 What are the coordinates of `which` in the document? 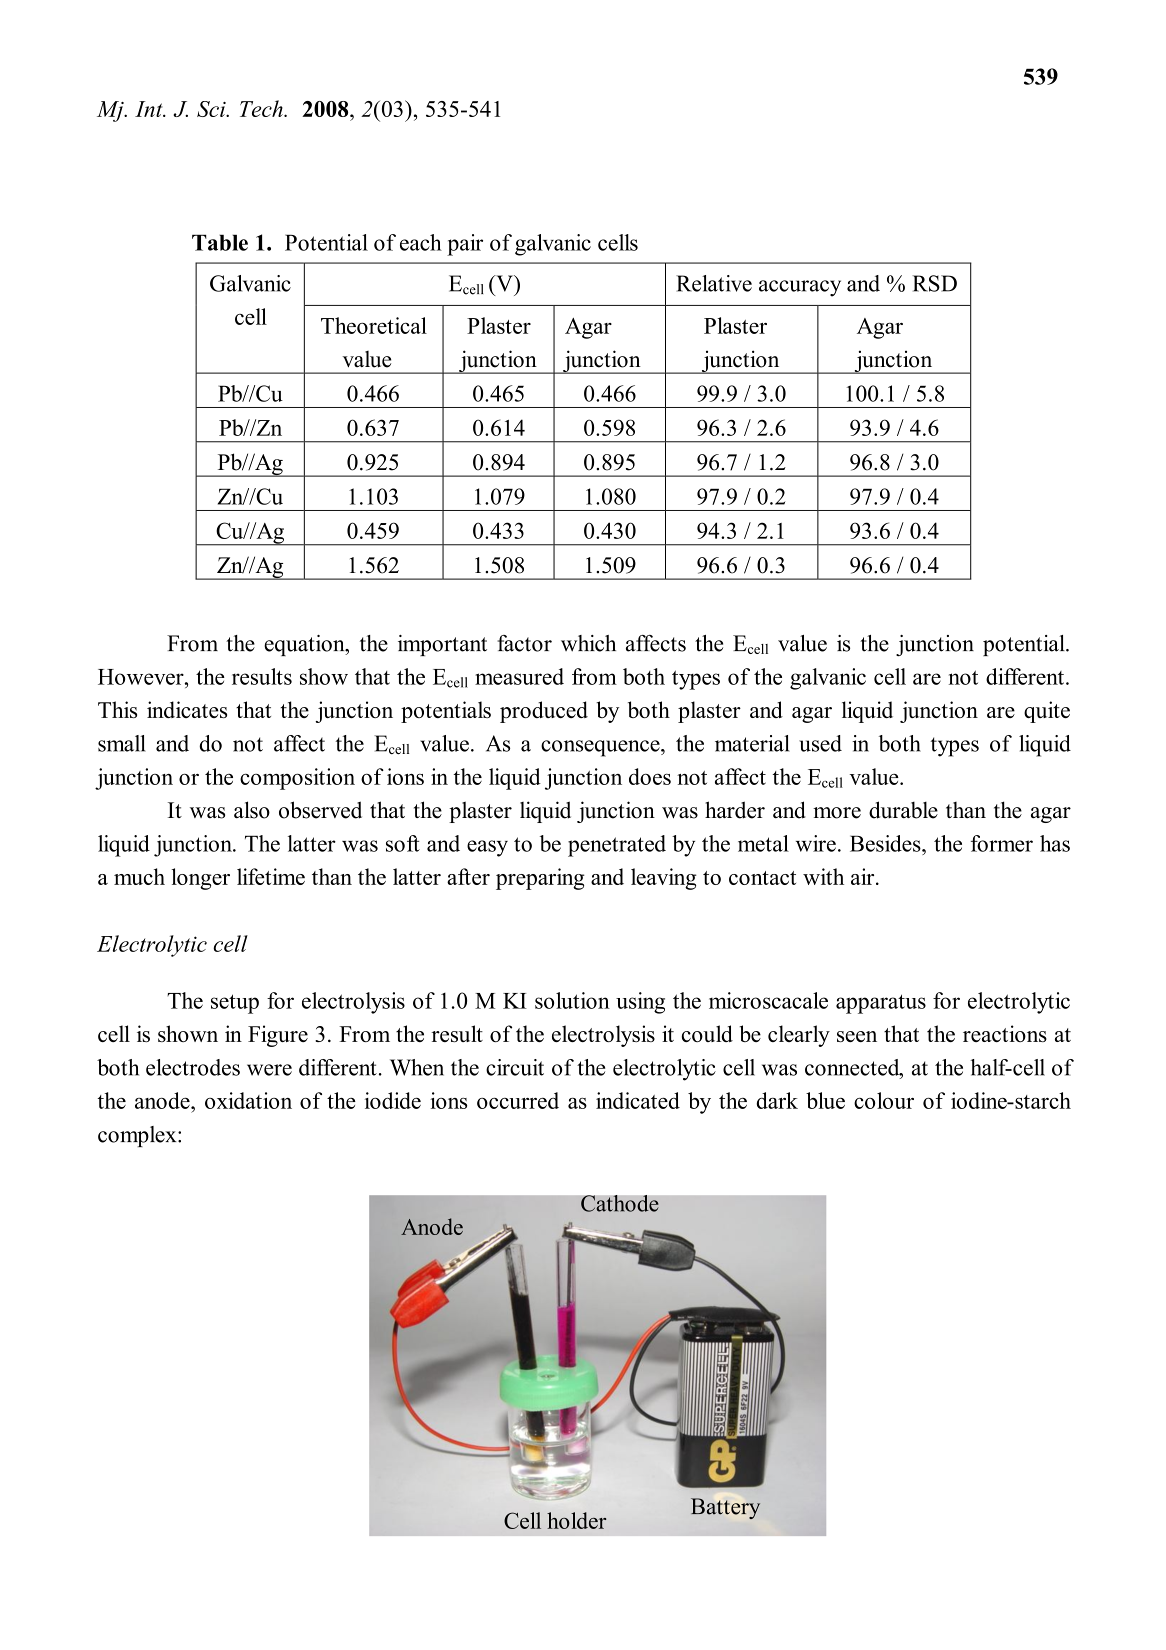 It's located at (588, 643).
